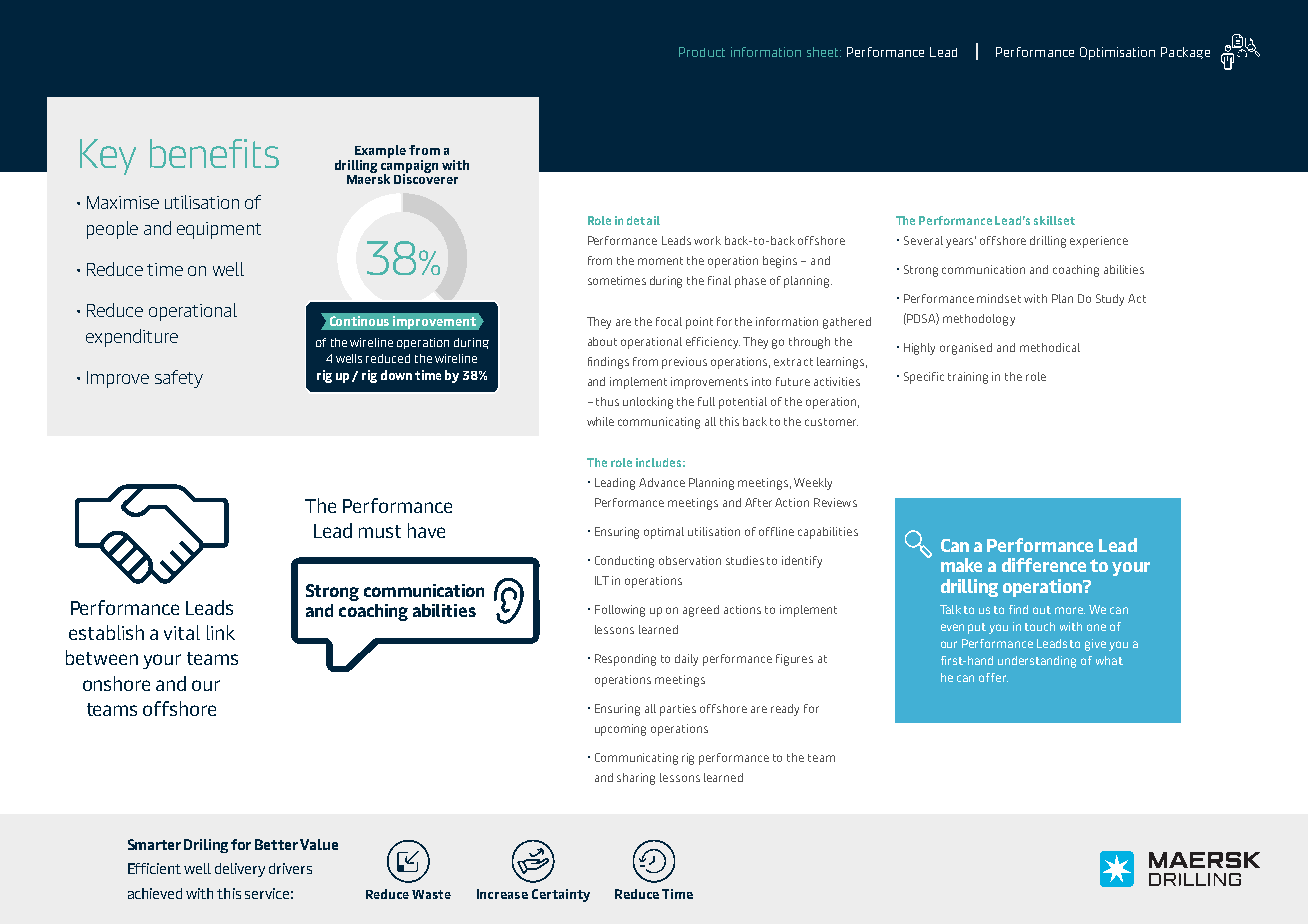 Image resolution: width=1308 pixels, height=924 pixels. I want to click on delivery, so click(240, 870).
